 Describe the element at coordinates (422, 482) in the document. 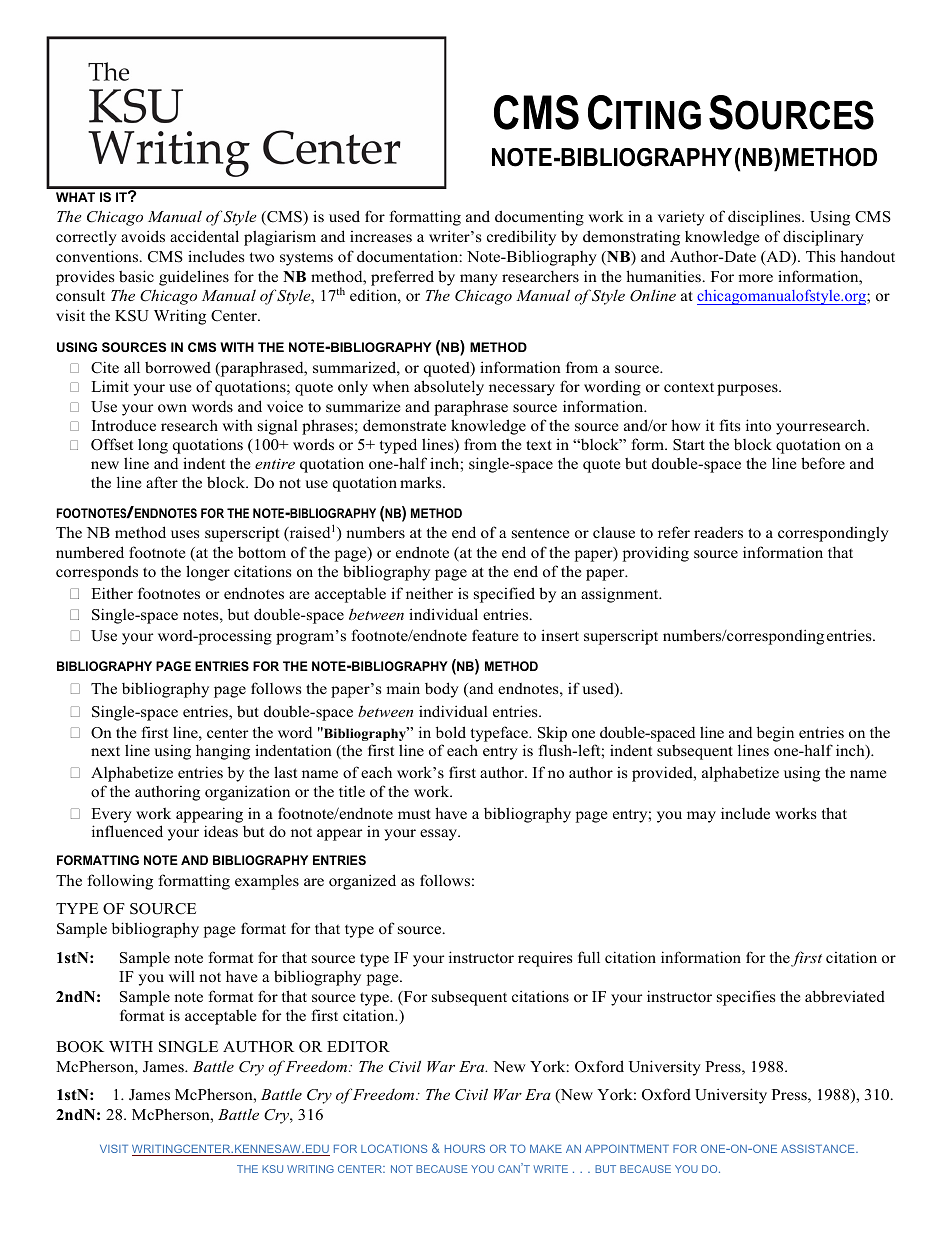

I see `marks` at that location.
